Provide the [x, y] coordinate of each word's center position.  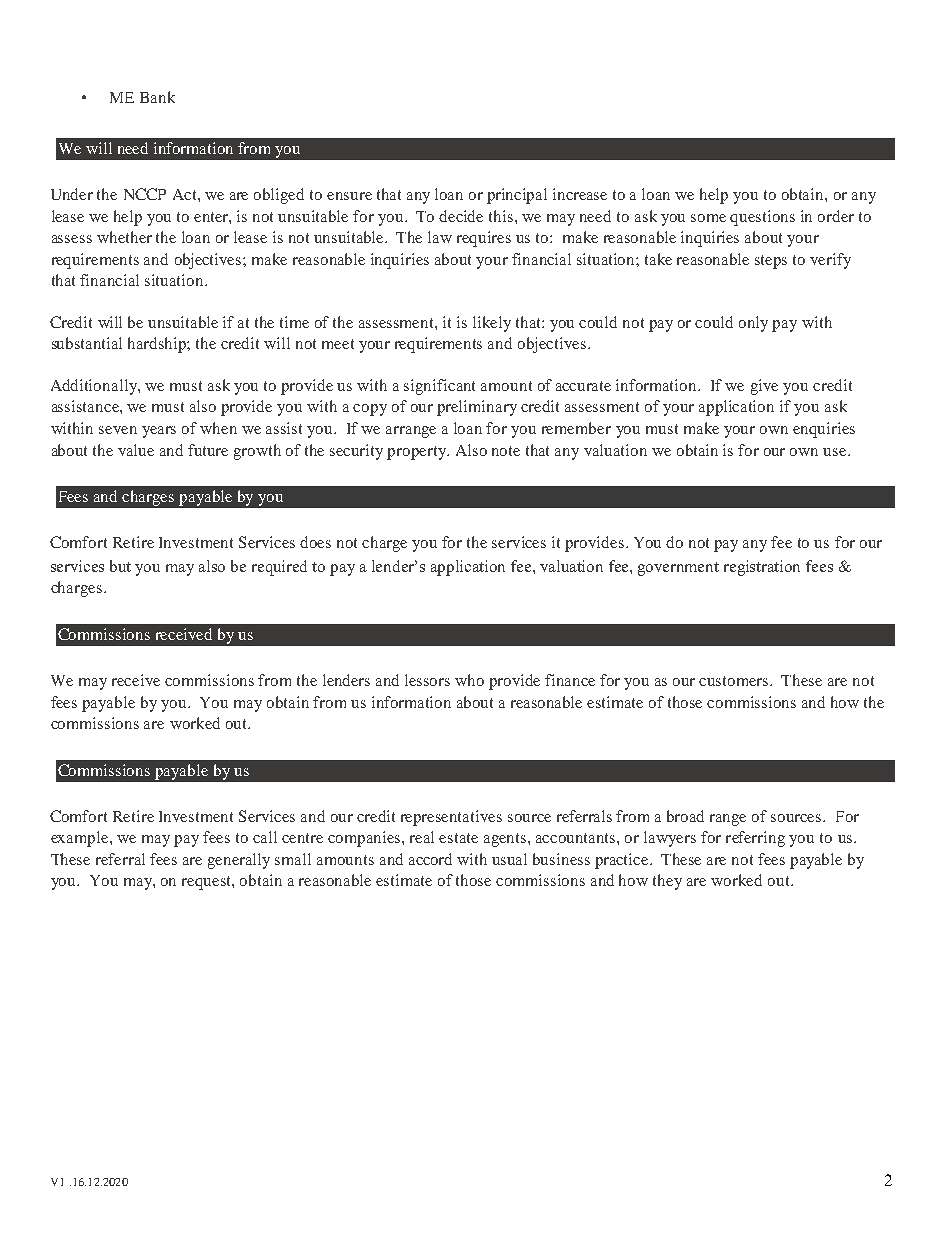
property [418, 453]
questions [762, 218]
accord [430, 859]
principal [517, 196]
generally [239, 861]
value [136, 450]
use [836, 452]
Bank [157, 97]
